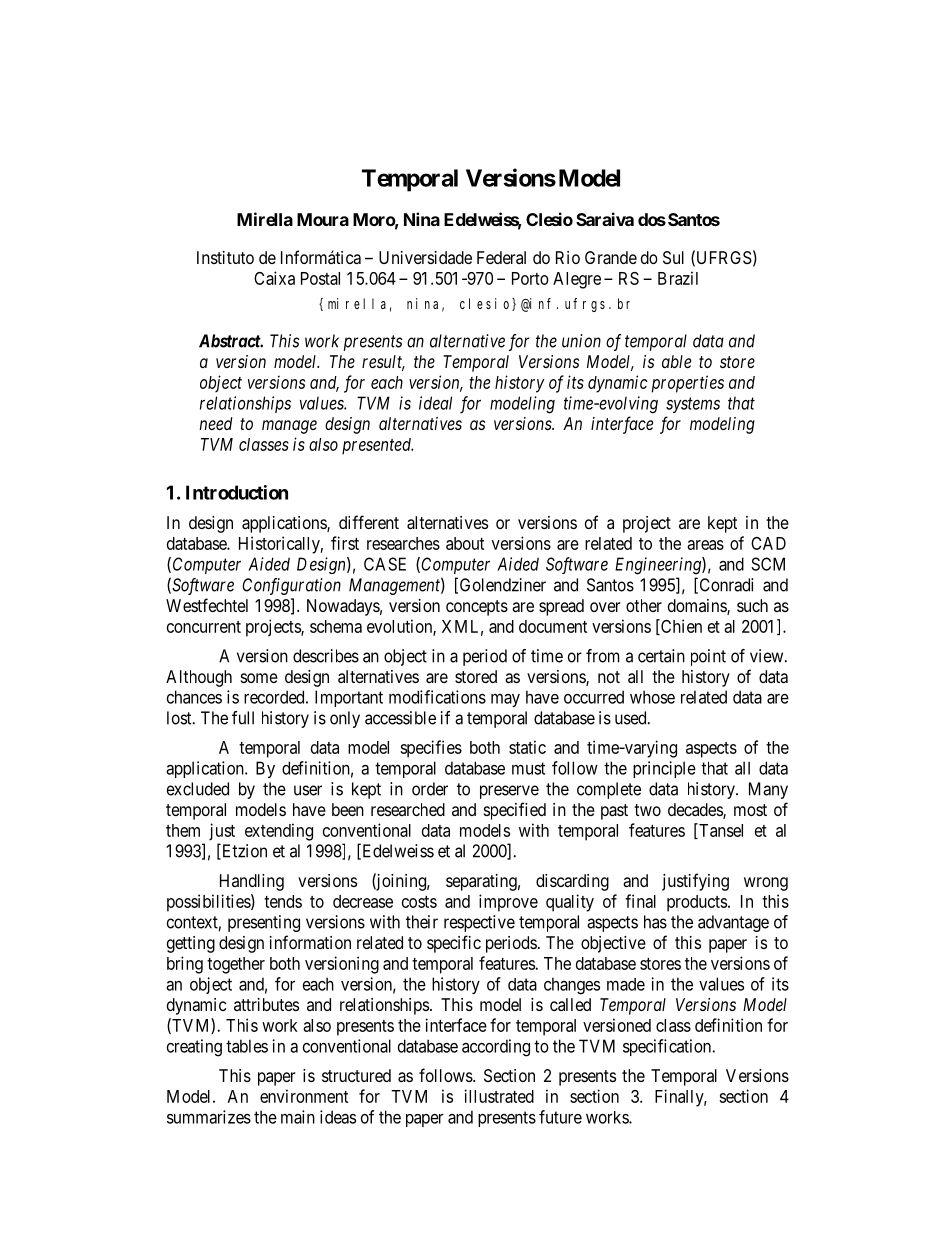  What do you see at coordinates (304, 1096) in the page?
I see `environment` at bounding box center [304, 1096].
